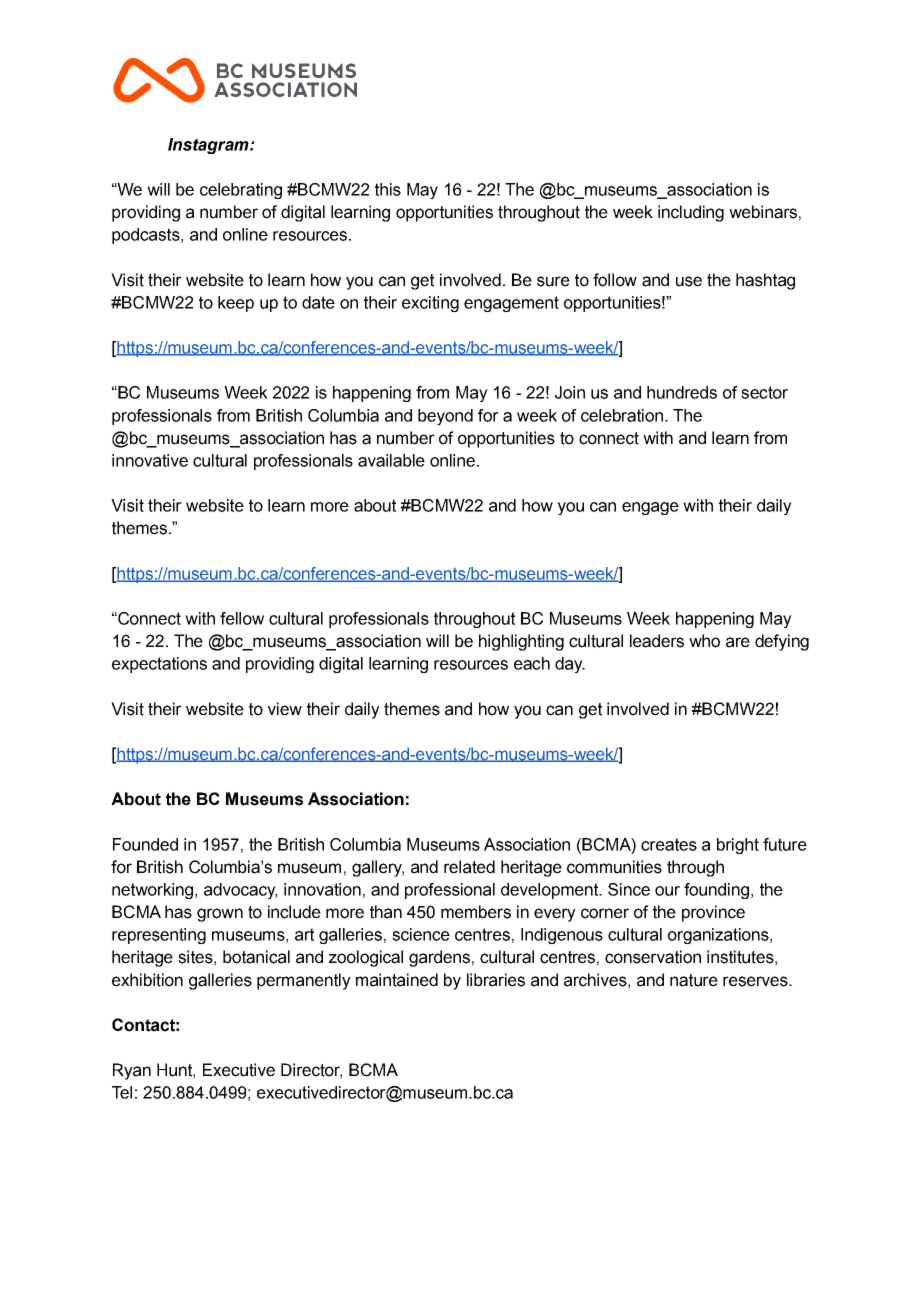 This image has width=924, height=1307. I want to click on this, so click(388, 189).
